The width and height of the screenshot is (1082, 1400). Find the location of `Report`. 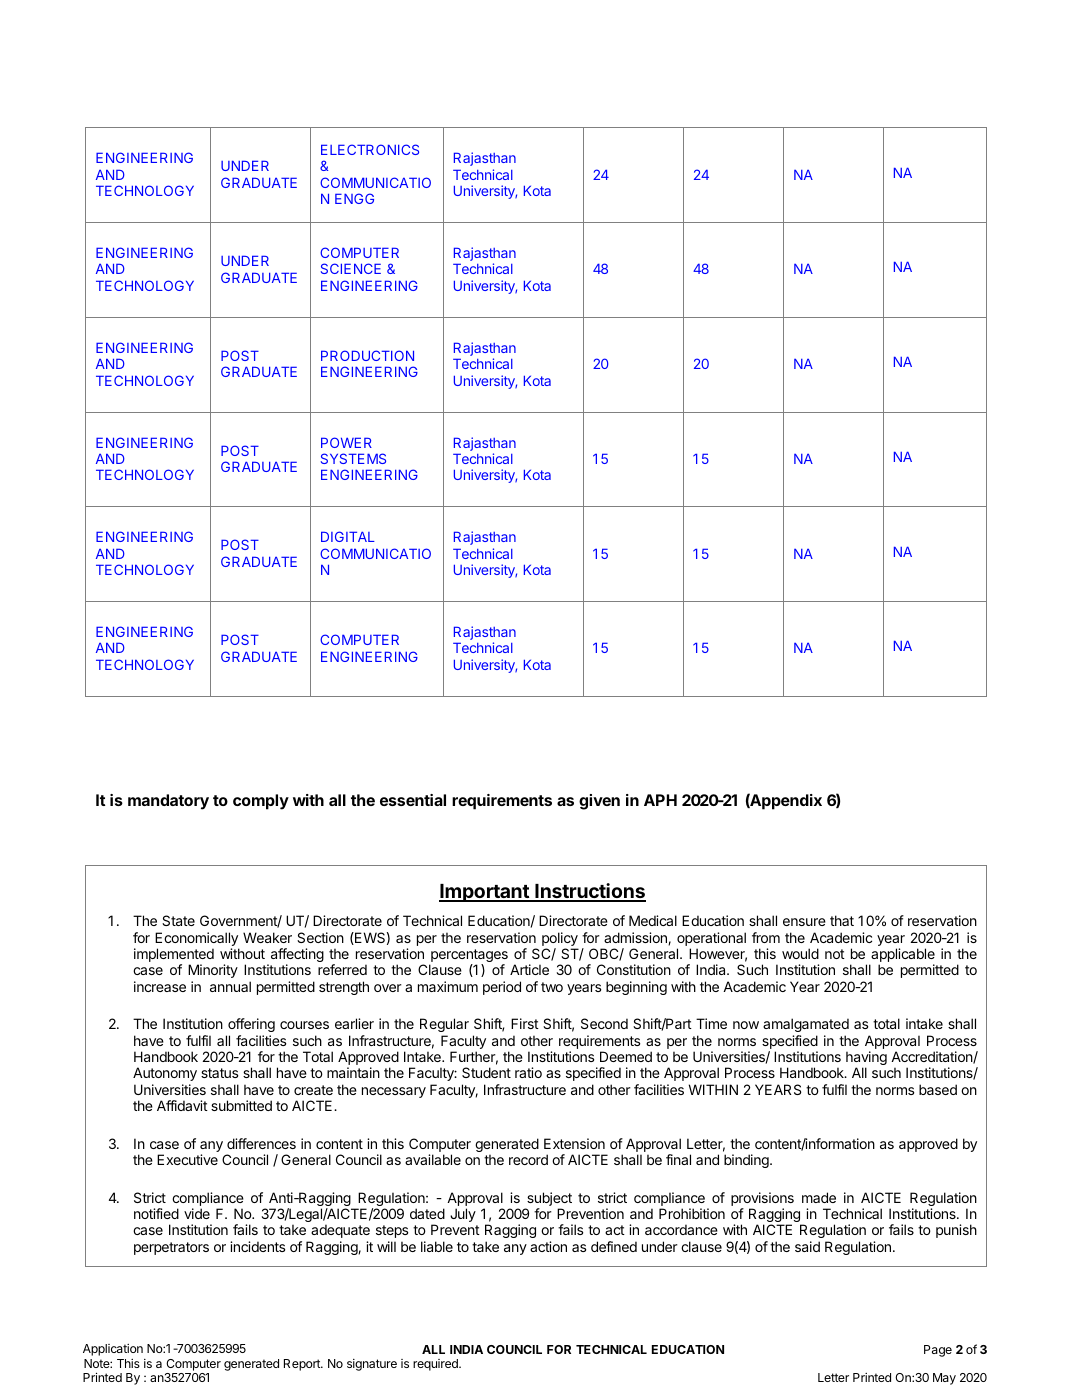

Report is located at coordinates (303, 1365).
